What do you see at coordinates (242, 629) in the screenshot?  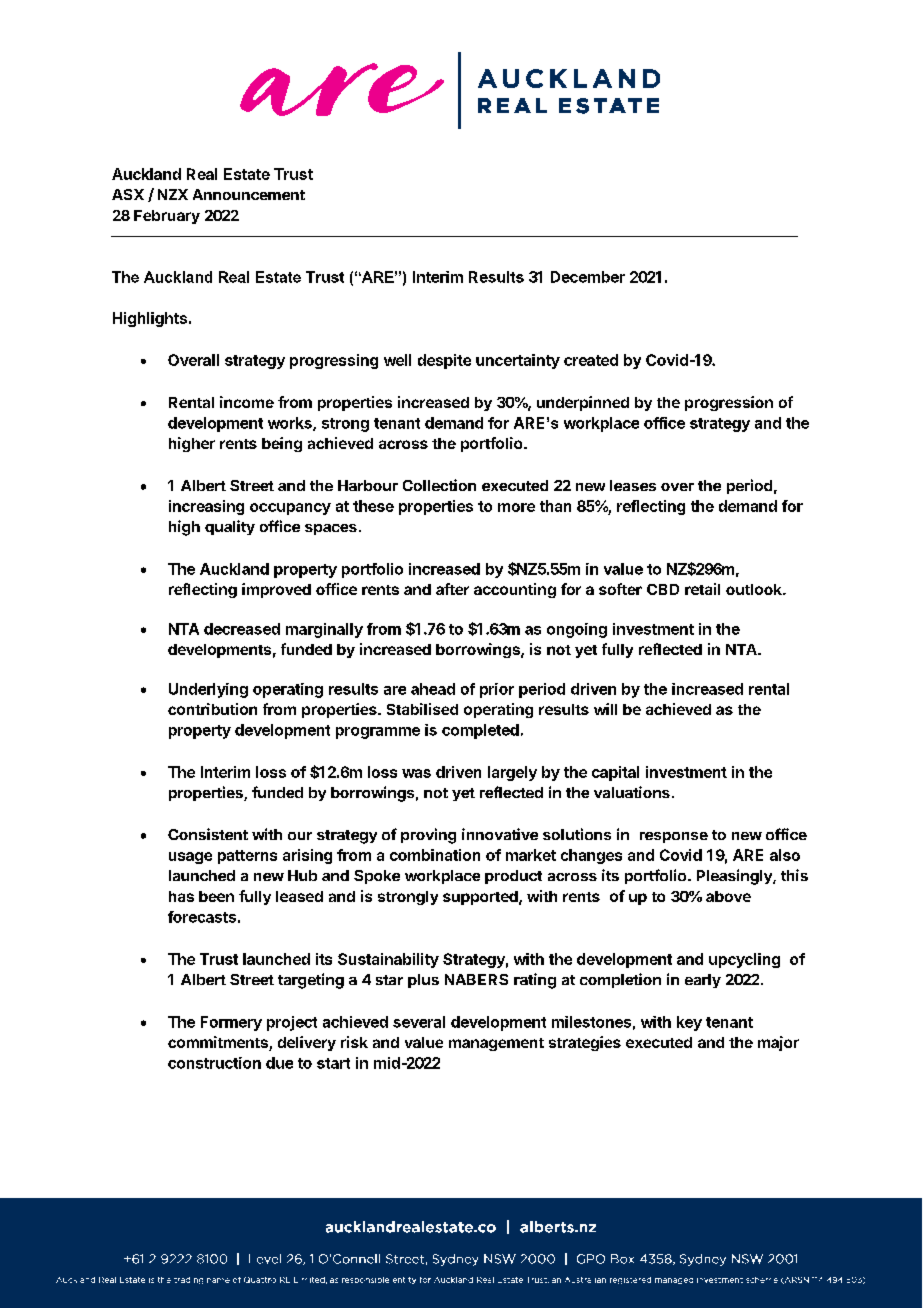 I see `decreased` at bounding box center [242, 629].
